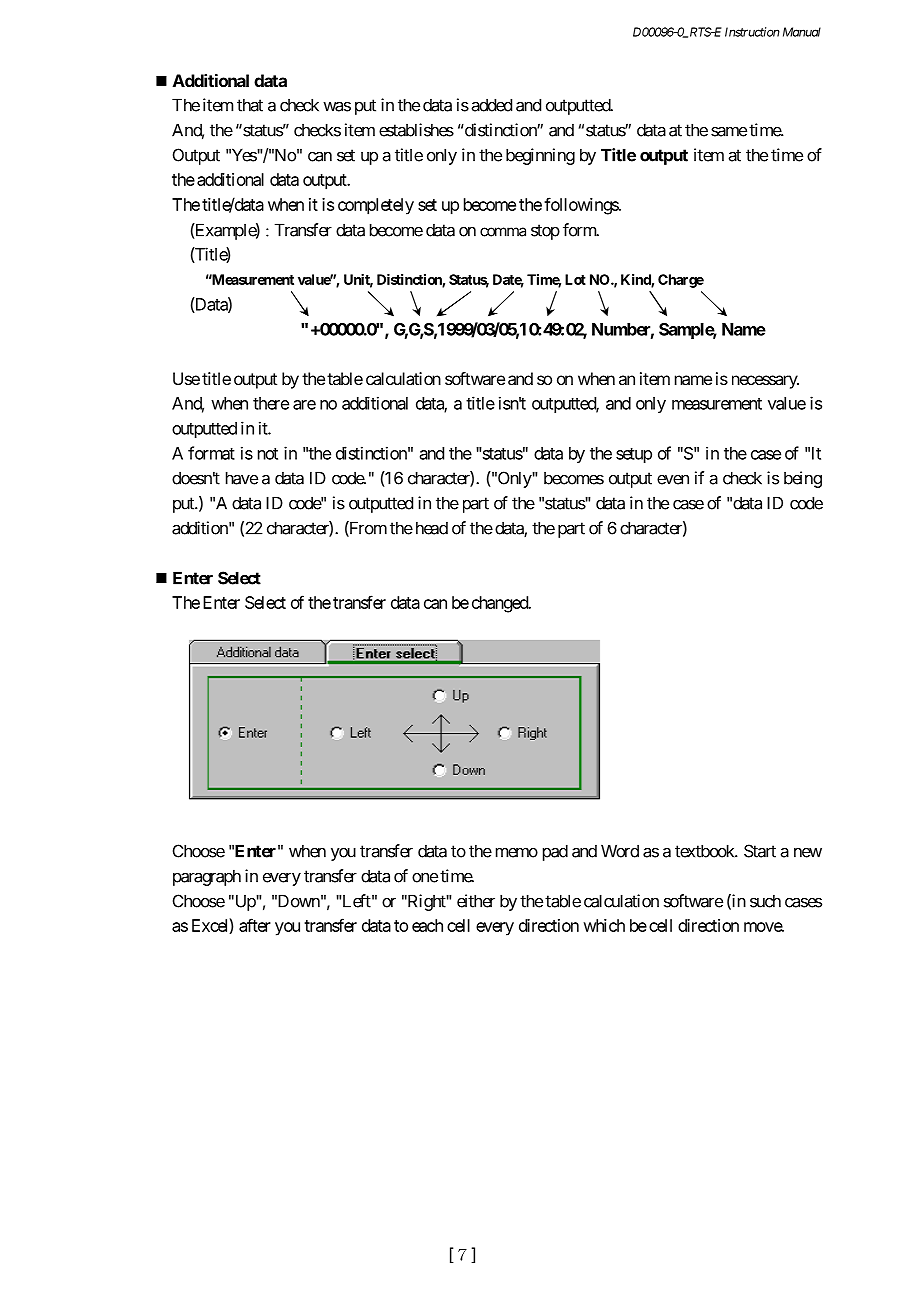  Describe the element at coordinates (250, 105) in the image. I see `that` at that location.
